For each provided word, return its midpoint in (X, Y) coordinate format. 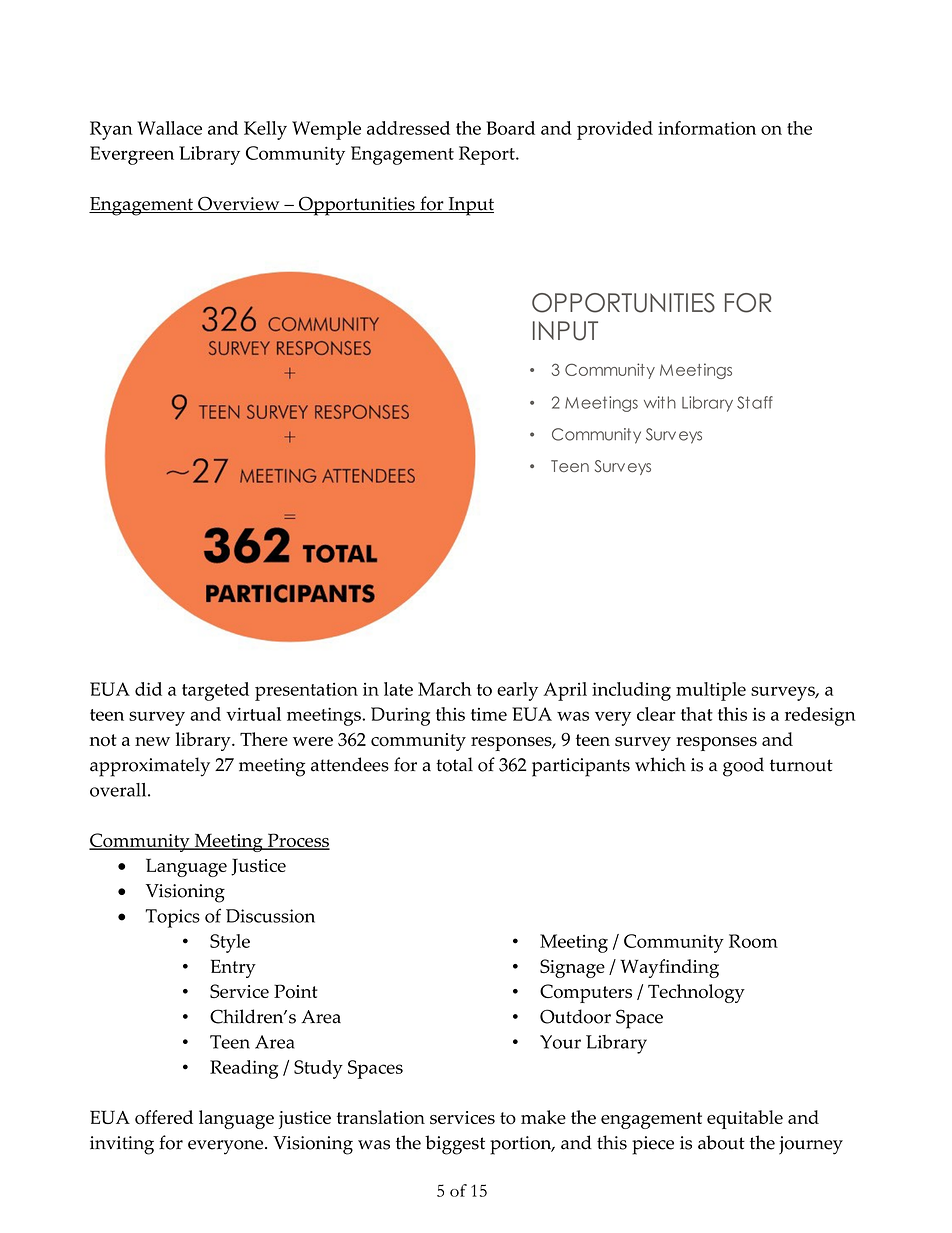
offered (164, 1117)
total (454, 764)
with (660, 402)
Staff (755, 402)
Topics (172, 918)
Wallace (169, 128)
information (707, 128)
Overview (239, 204)
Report (488, 155)
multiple (711, 691)
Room (753, 941)
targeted (215, 691)
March (445, 689)
